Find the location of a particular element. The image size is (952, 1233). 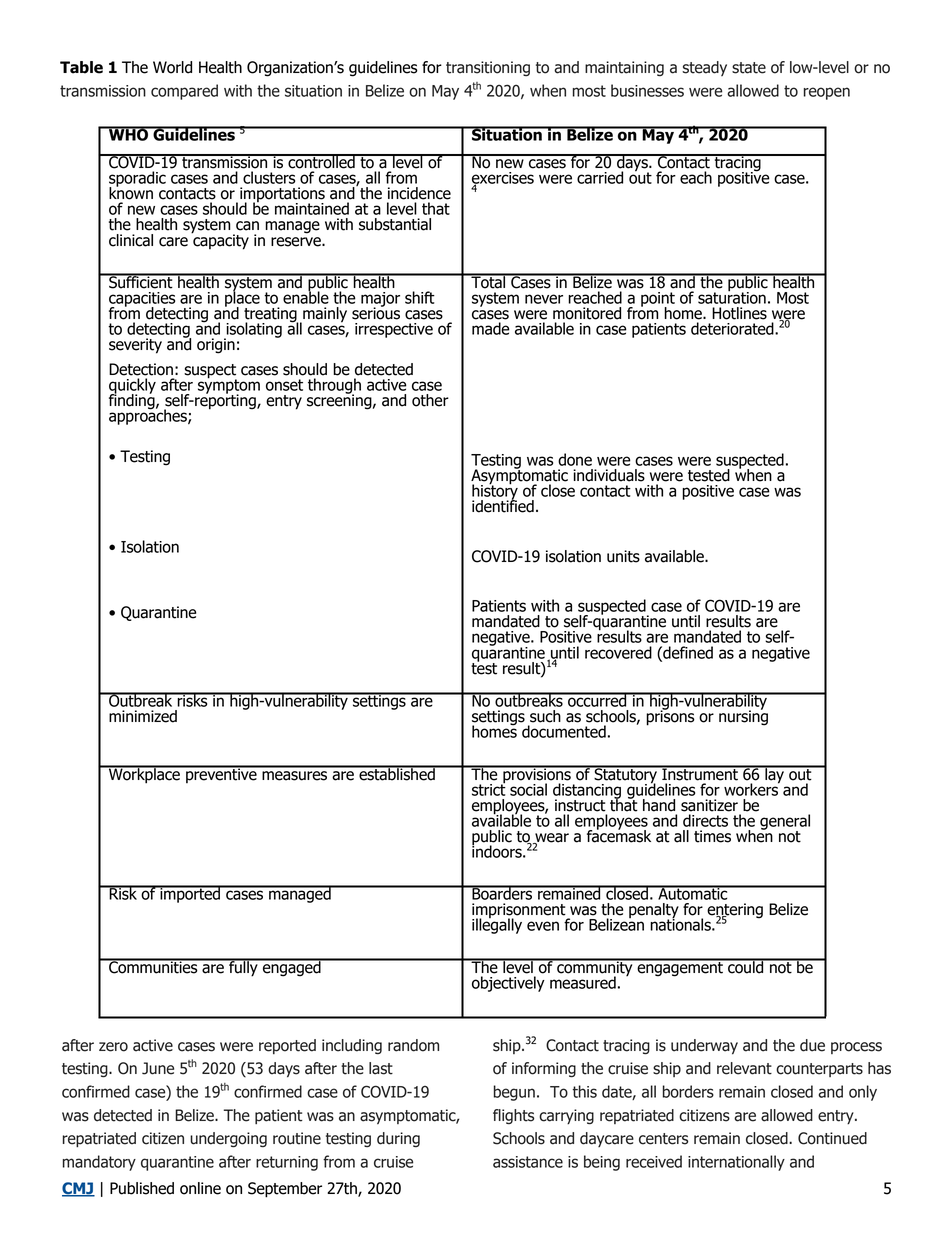

minimized is located at coordinates (143, 716).
